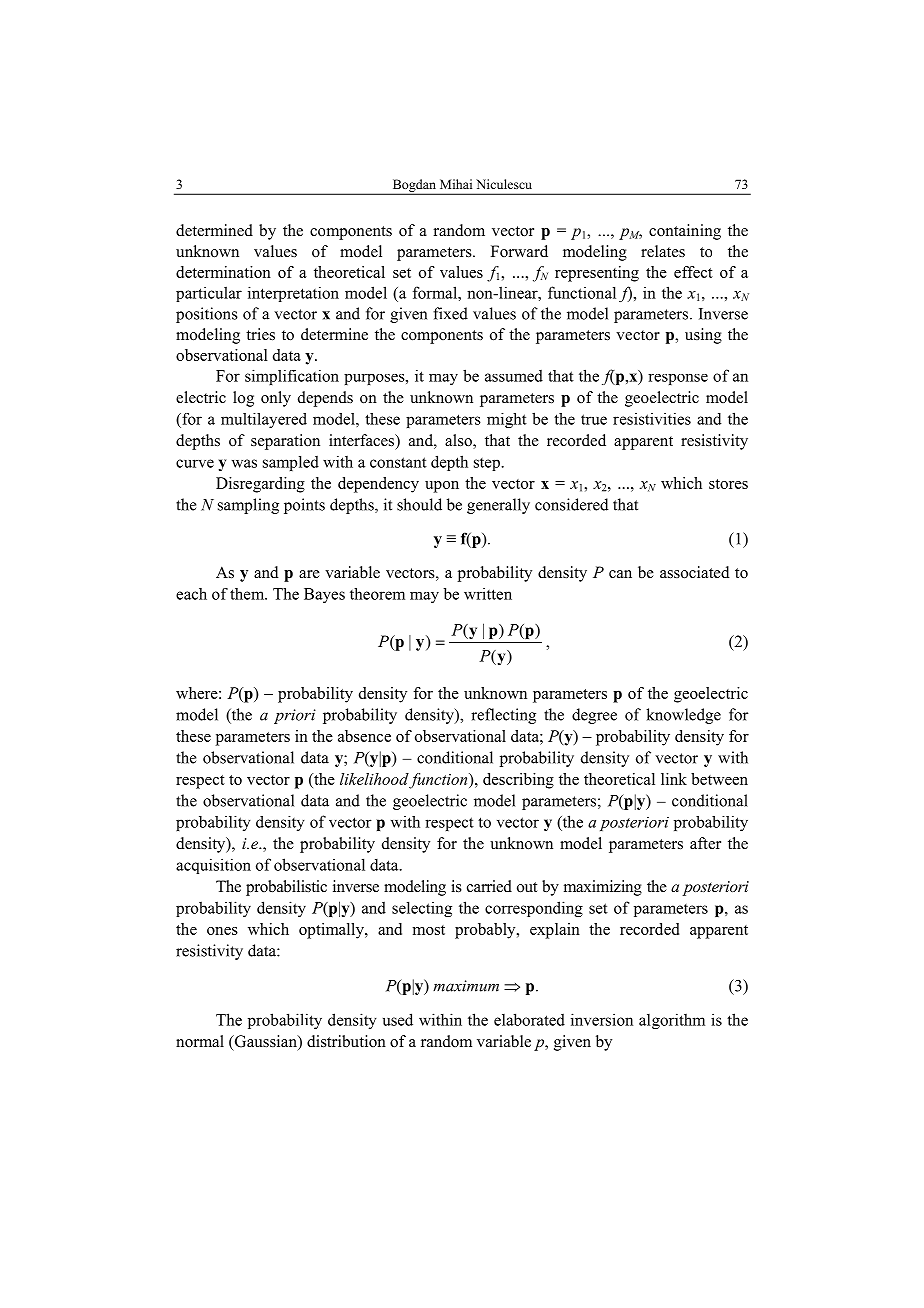 This image has width=924, height=1308. I want to click on link, so click(674, 779).
